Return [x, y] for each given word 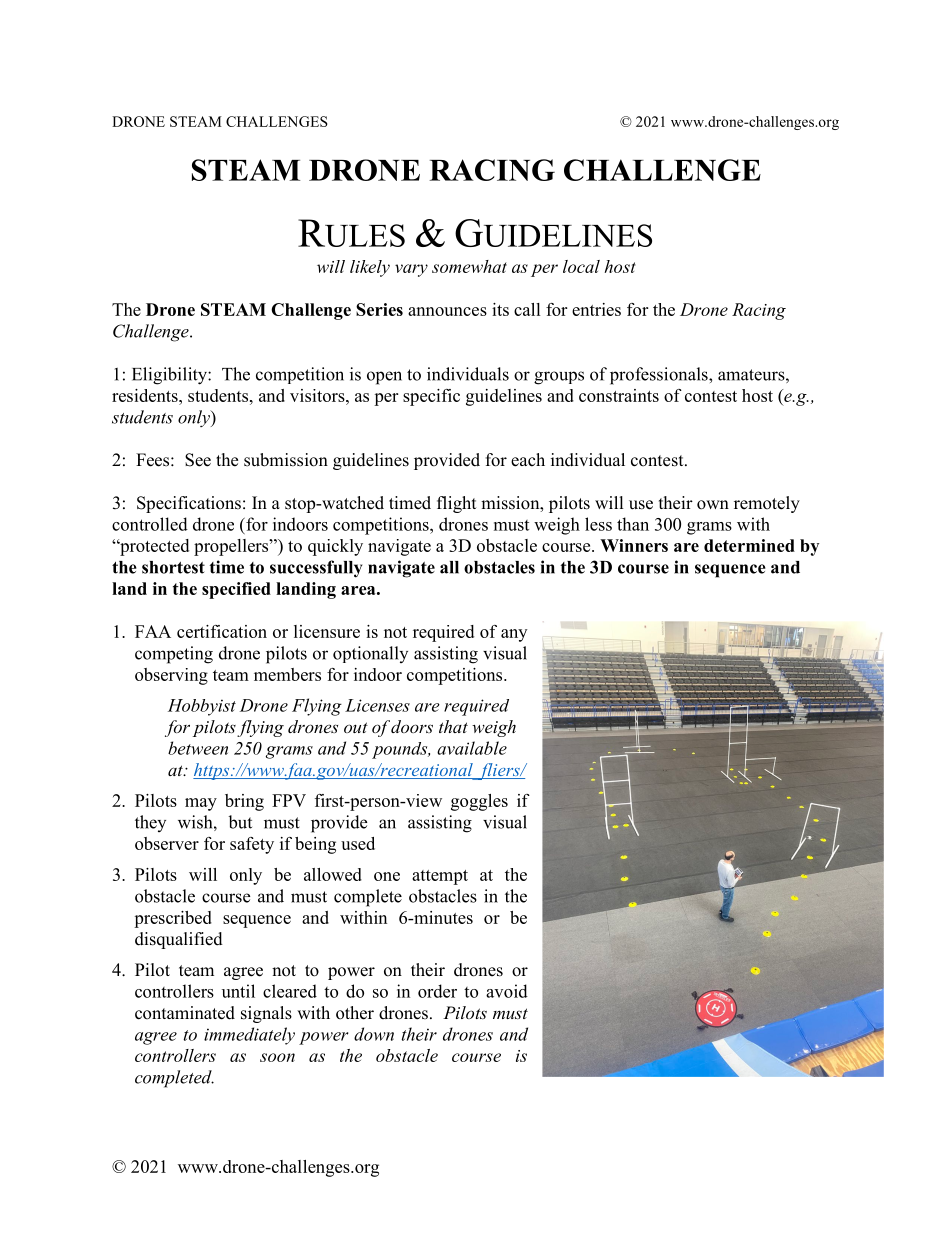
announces [447, 311]
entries [596, 309]
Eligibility [170, 376]
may [201, 804]
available [472, 748]
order [437, 991]
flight [456, 504]
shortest [173, 567]
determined [749, 545]
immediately [249, 1036]
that [453, 726]
